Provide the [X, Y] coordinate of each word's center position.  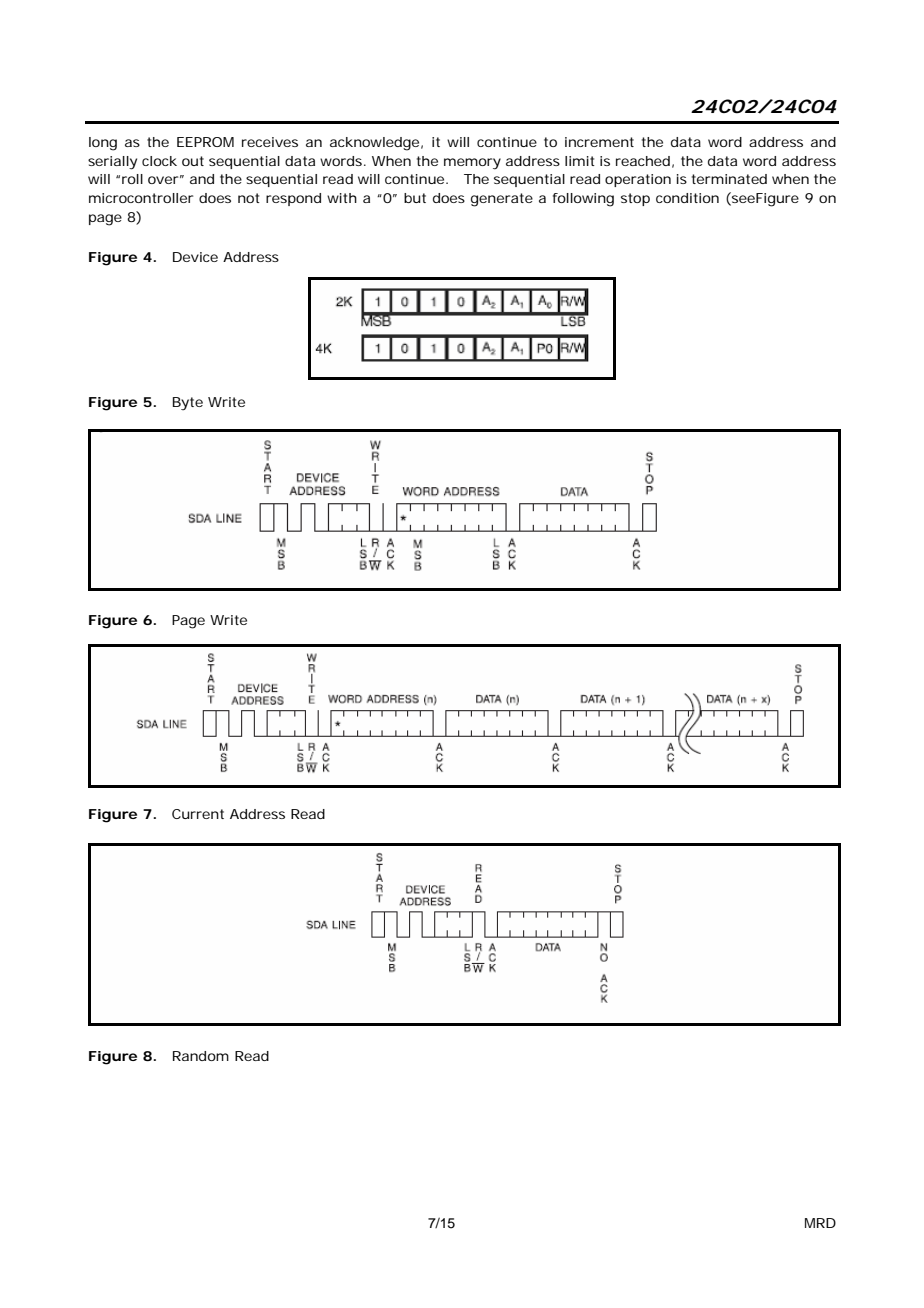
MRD [820, 1223]
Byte [188, 404]
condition [687, 198]
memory [472, 164]
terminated [729, 179]
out [193, 161]
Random [201, 1056]
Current [198, 814]
